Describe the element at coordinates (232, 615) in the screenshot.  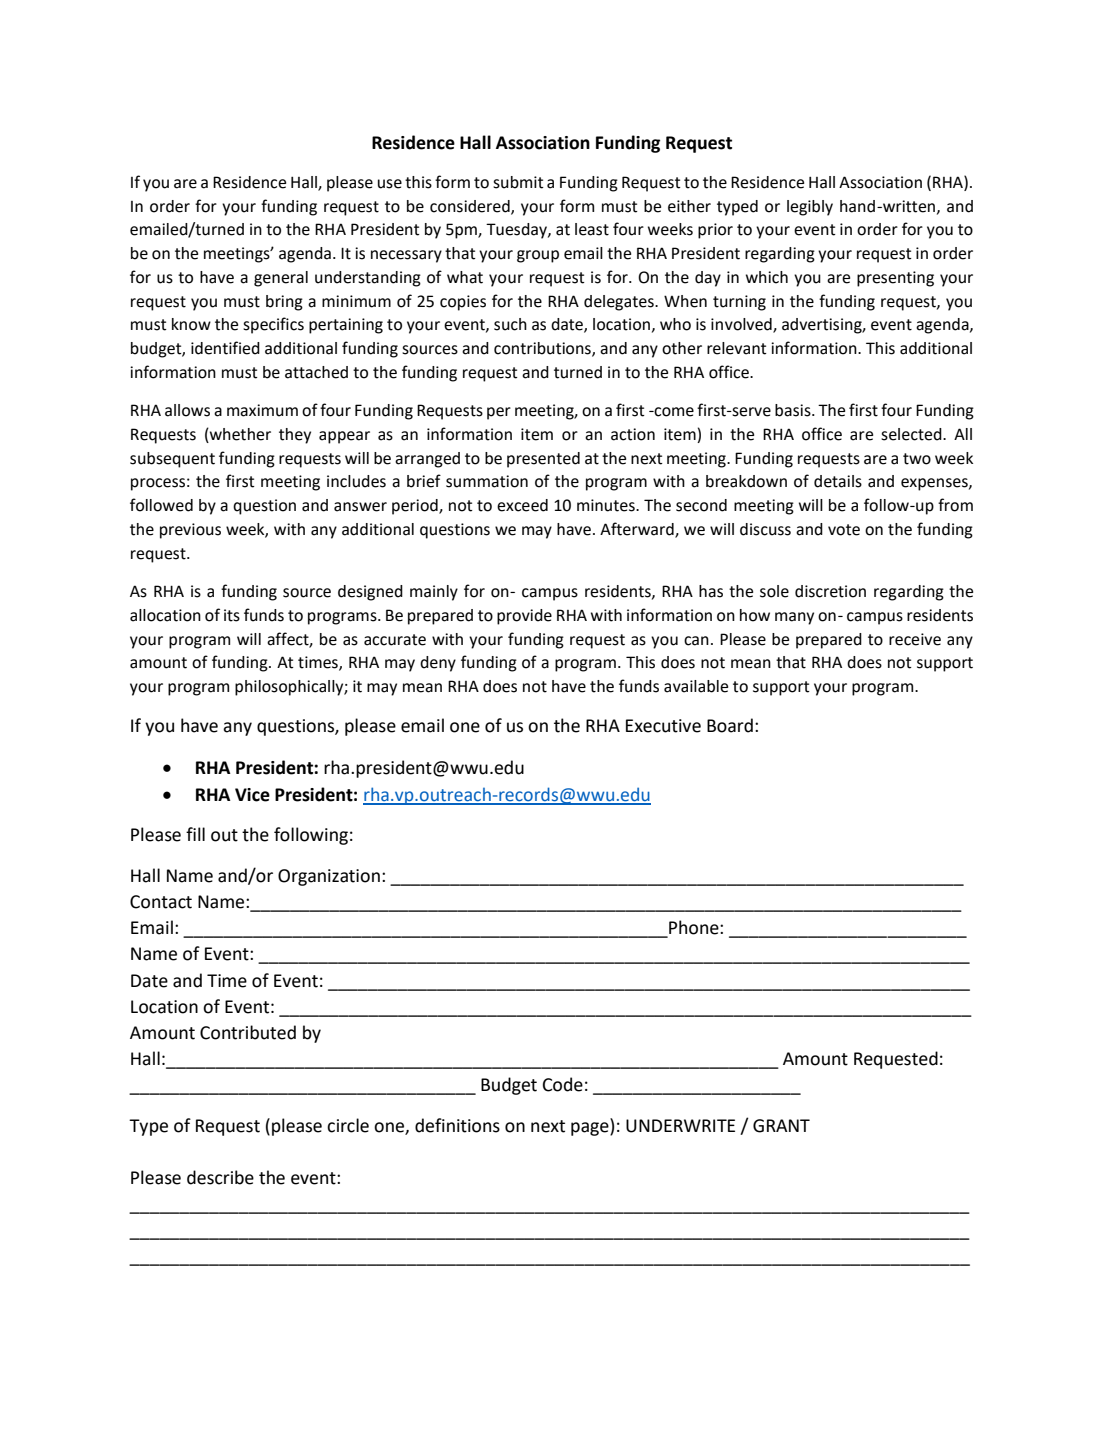
I see `its` at that location.
